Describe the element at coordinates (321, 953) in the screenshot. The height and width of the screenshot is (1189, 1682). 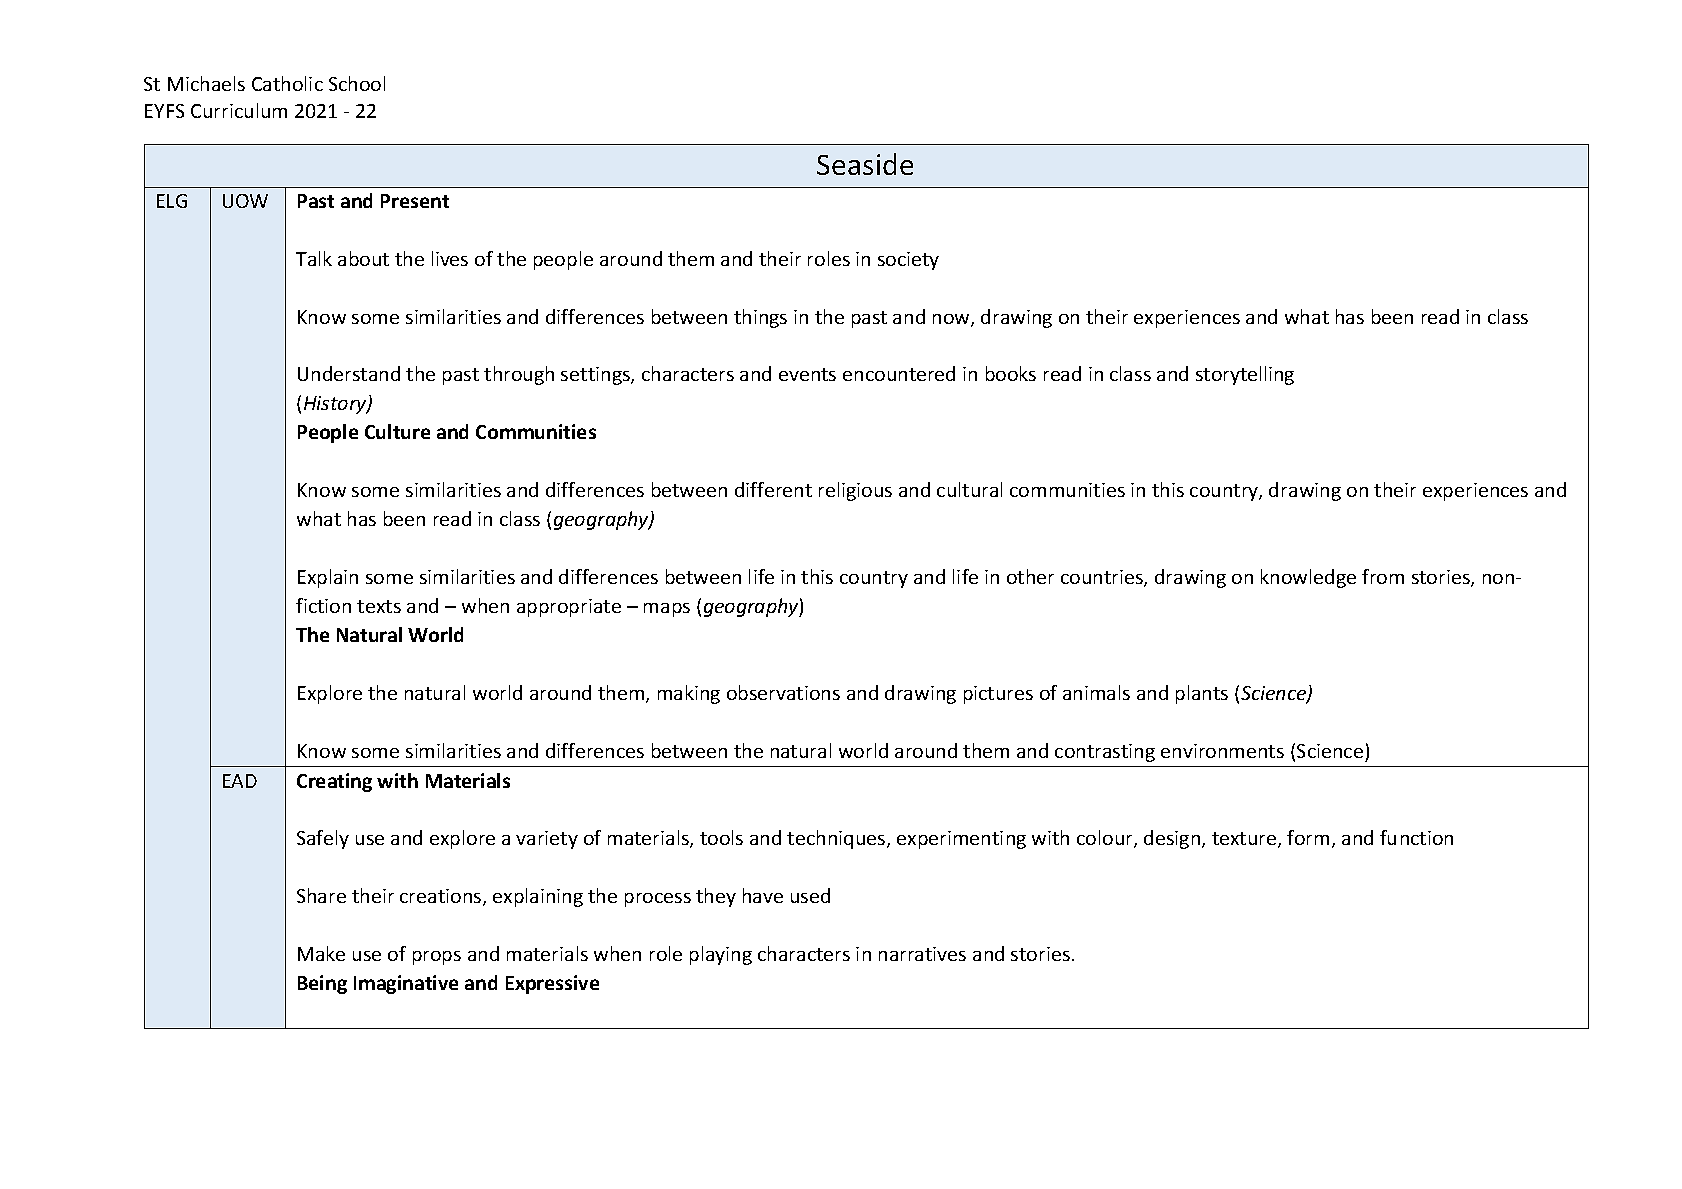
I see `Make` at that location.
